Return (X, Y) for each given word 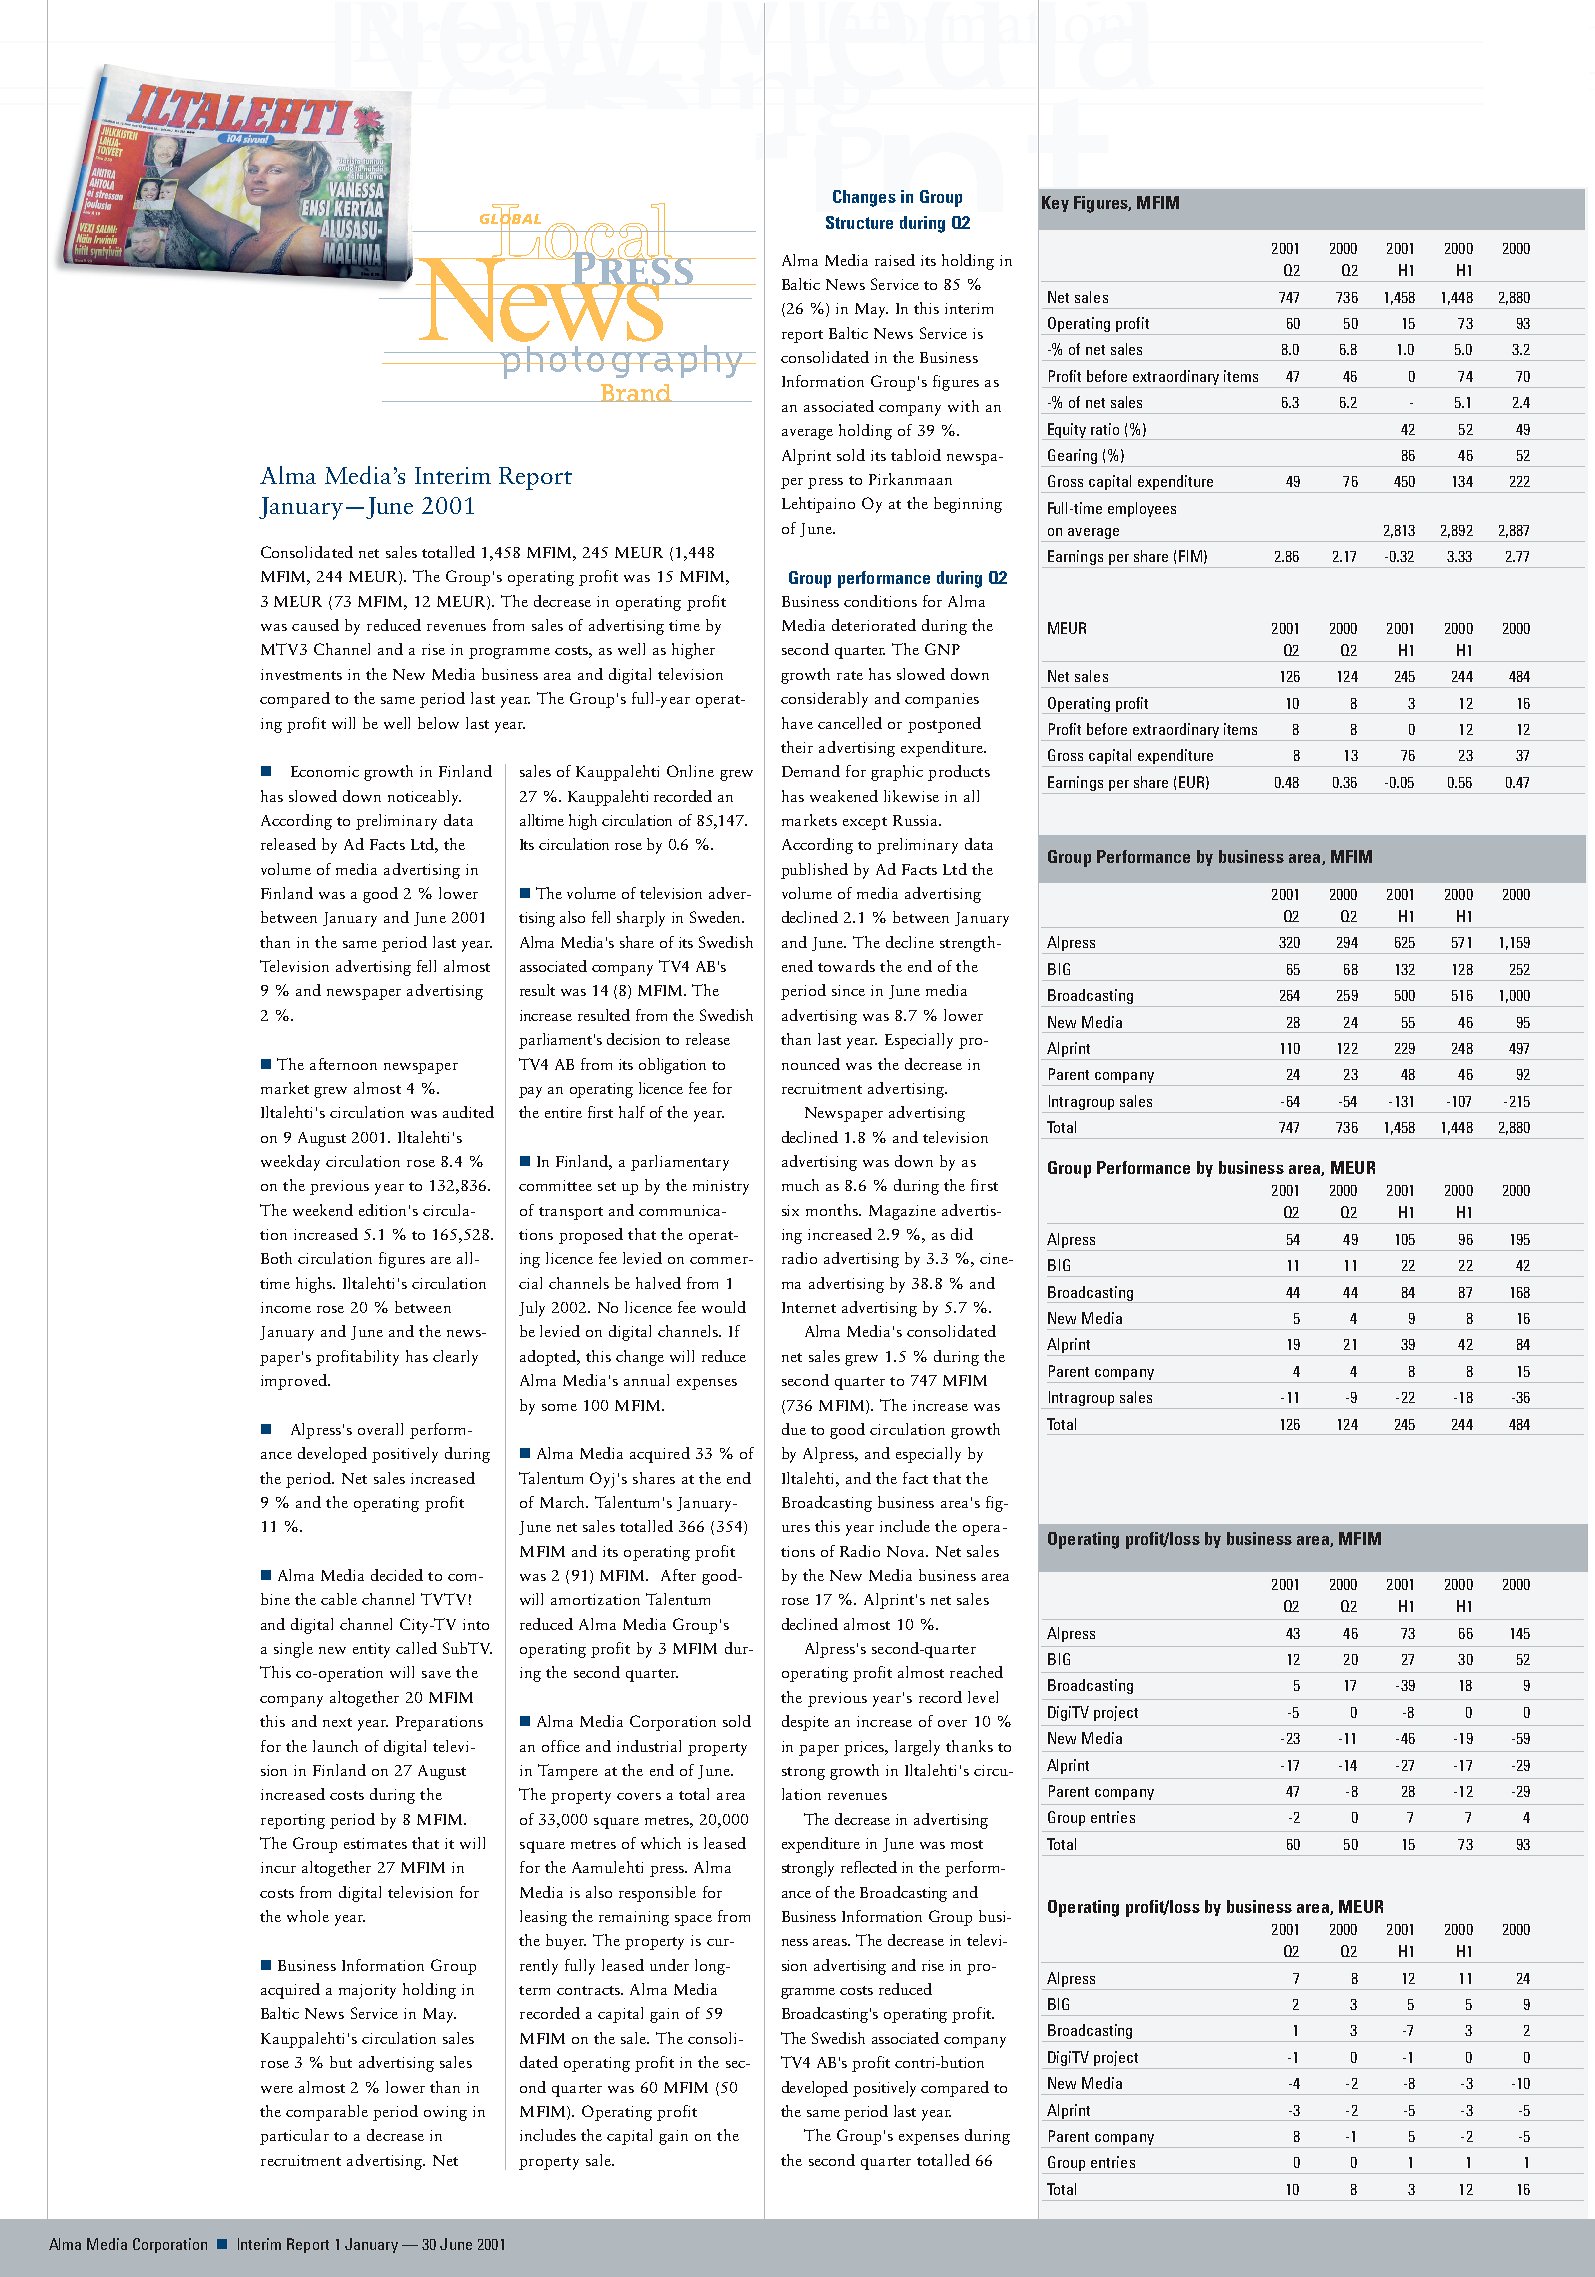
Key (1055, 204)
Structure (859, 222)
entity (371, 1650)
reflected (869, 1867)
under (669, 1965)
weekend (323, 1210)
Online (690, 771)
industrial (649, 1746)
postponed (944, 725)
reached (976, 1672)
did (962, 1234)
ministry (721, 1187)
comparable (327, 2113)
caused (315, 625)
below (438, 723)
